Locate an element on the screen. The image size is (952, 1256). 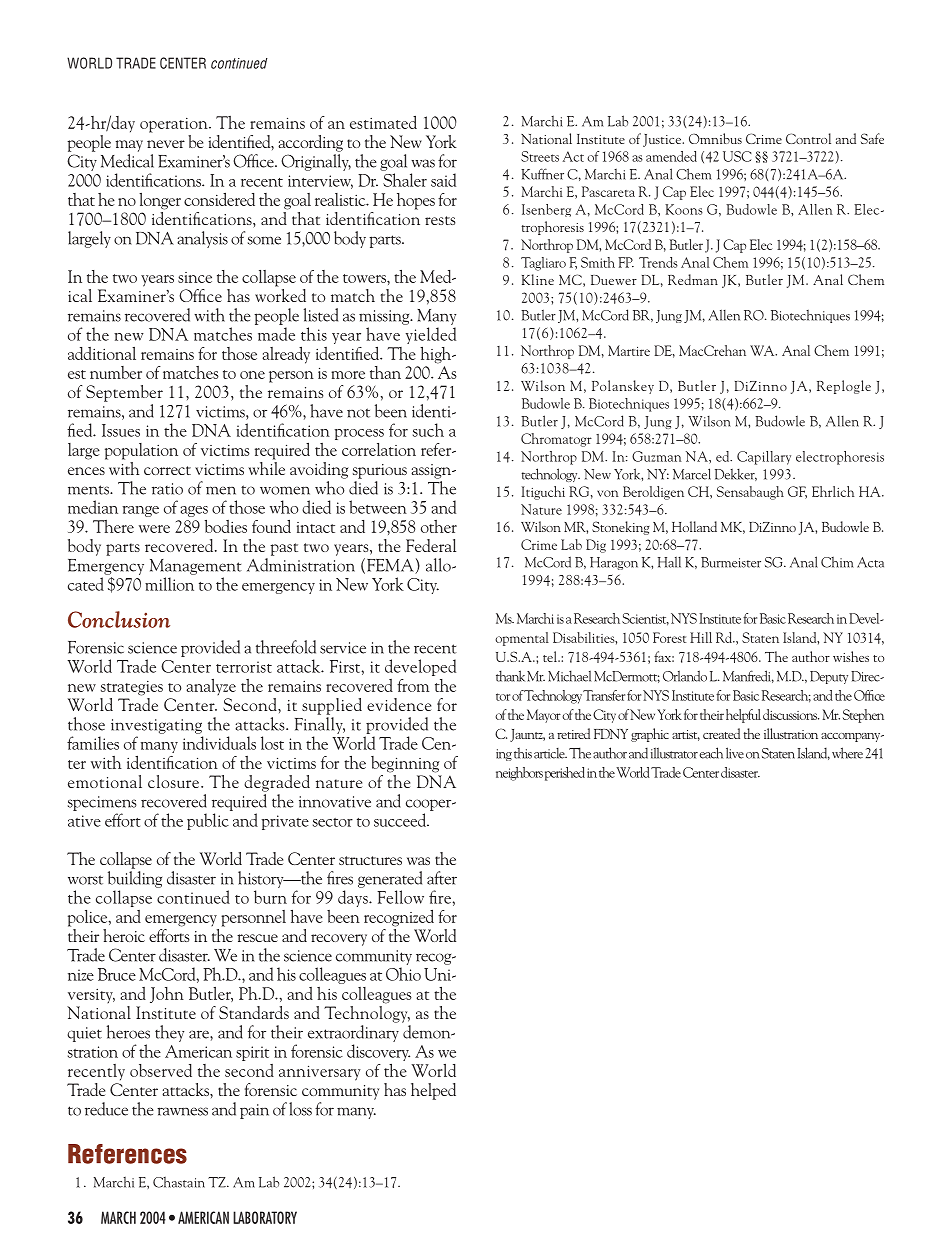
after is located at coordinates (442, 878).
